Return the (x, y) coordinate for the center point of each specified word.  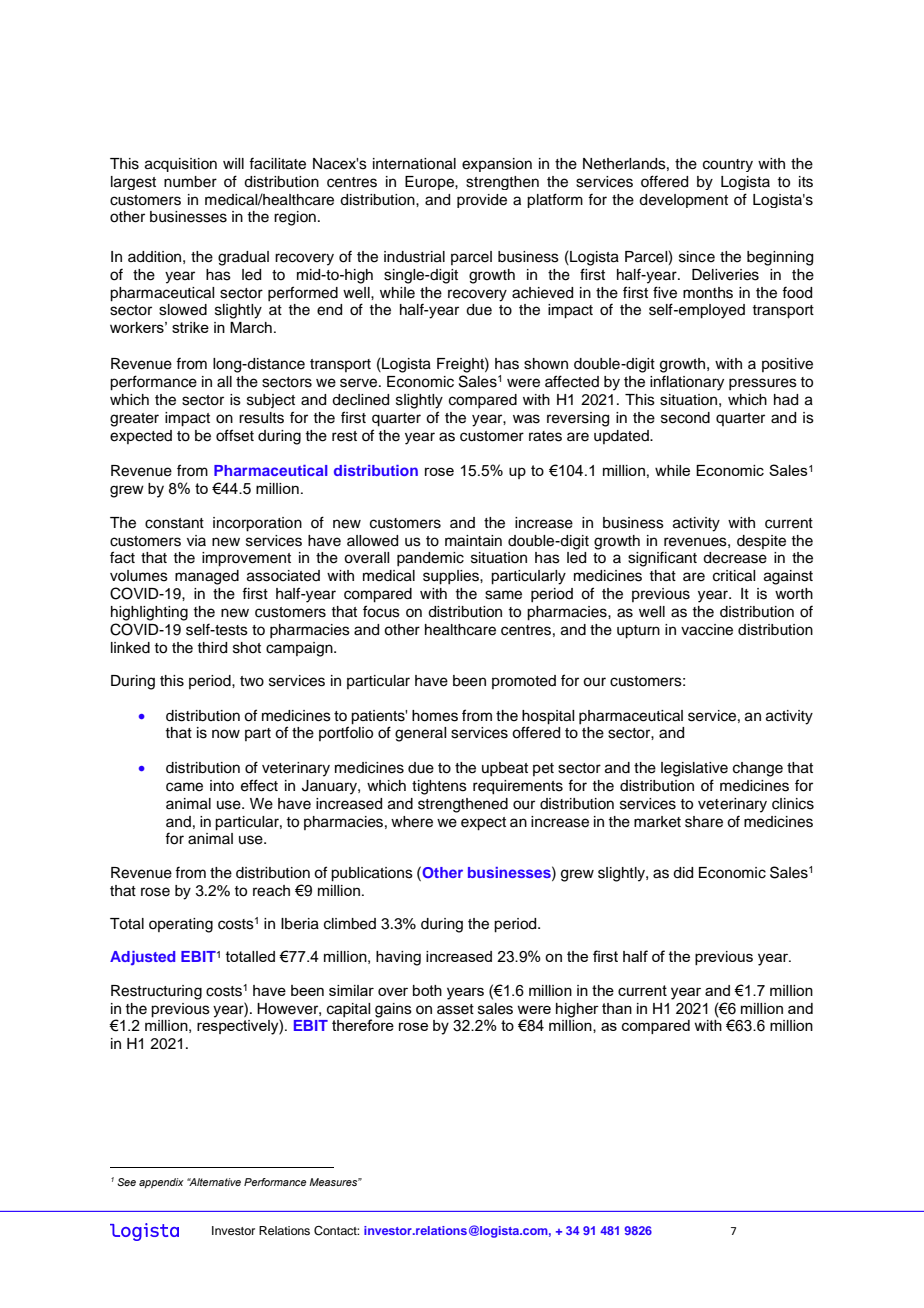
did (683, 873)
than (617, 1008)
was (526, 419)
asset (455, 1009)
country (728, 165)
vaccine (707, 630)
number (190, 182)
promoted (524, 682)
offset (235, 435)
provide (482, 201)
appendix (161, 1183)
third (212, 648)
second (685, 418)
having (398, 958)
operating (181, 925)
